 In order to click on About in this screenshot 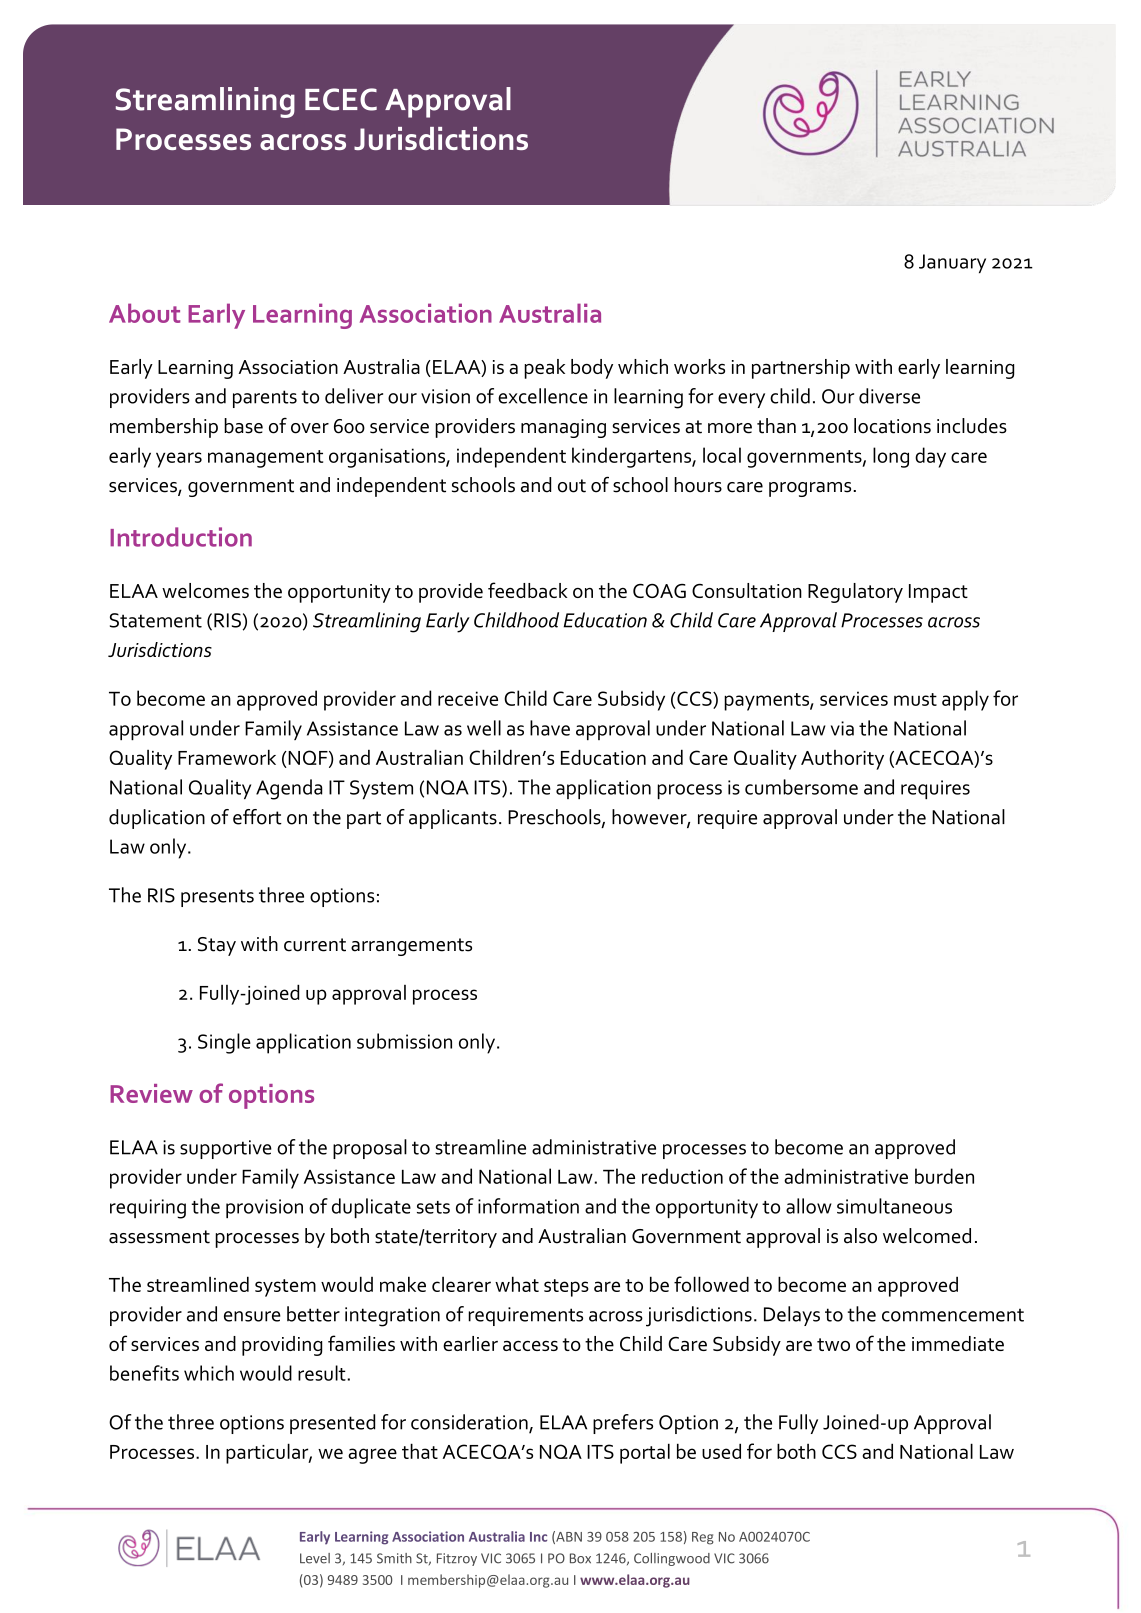, I will do `click(144, 313)`.
